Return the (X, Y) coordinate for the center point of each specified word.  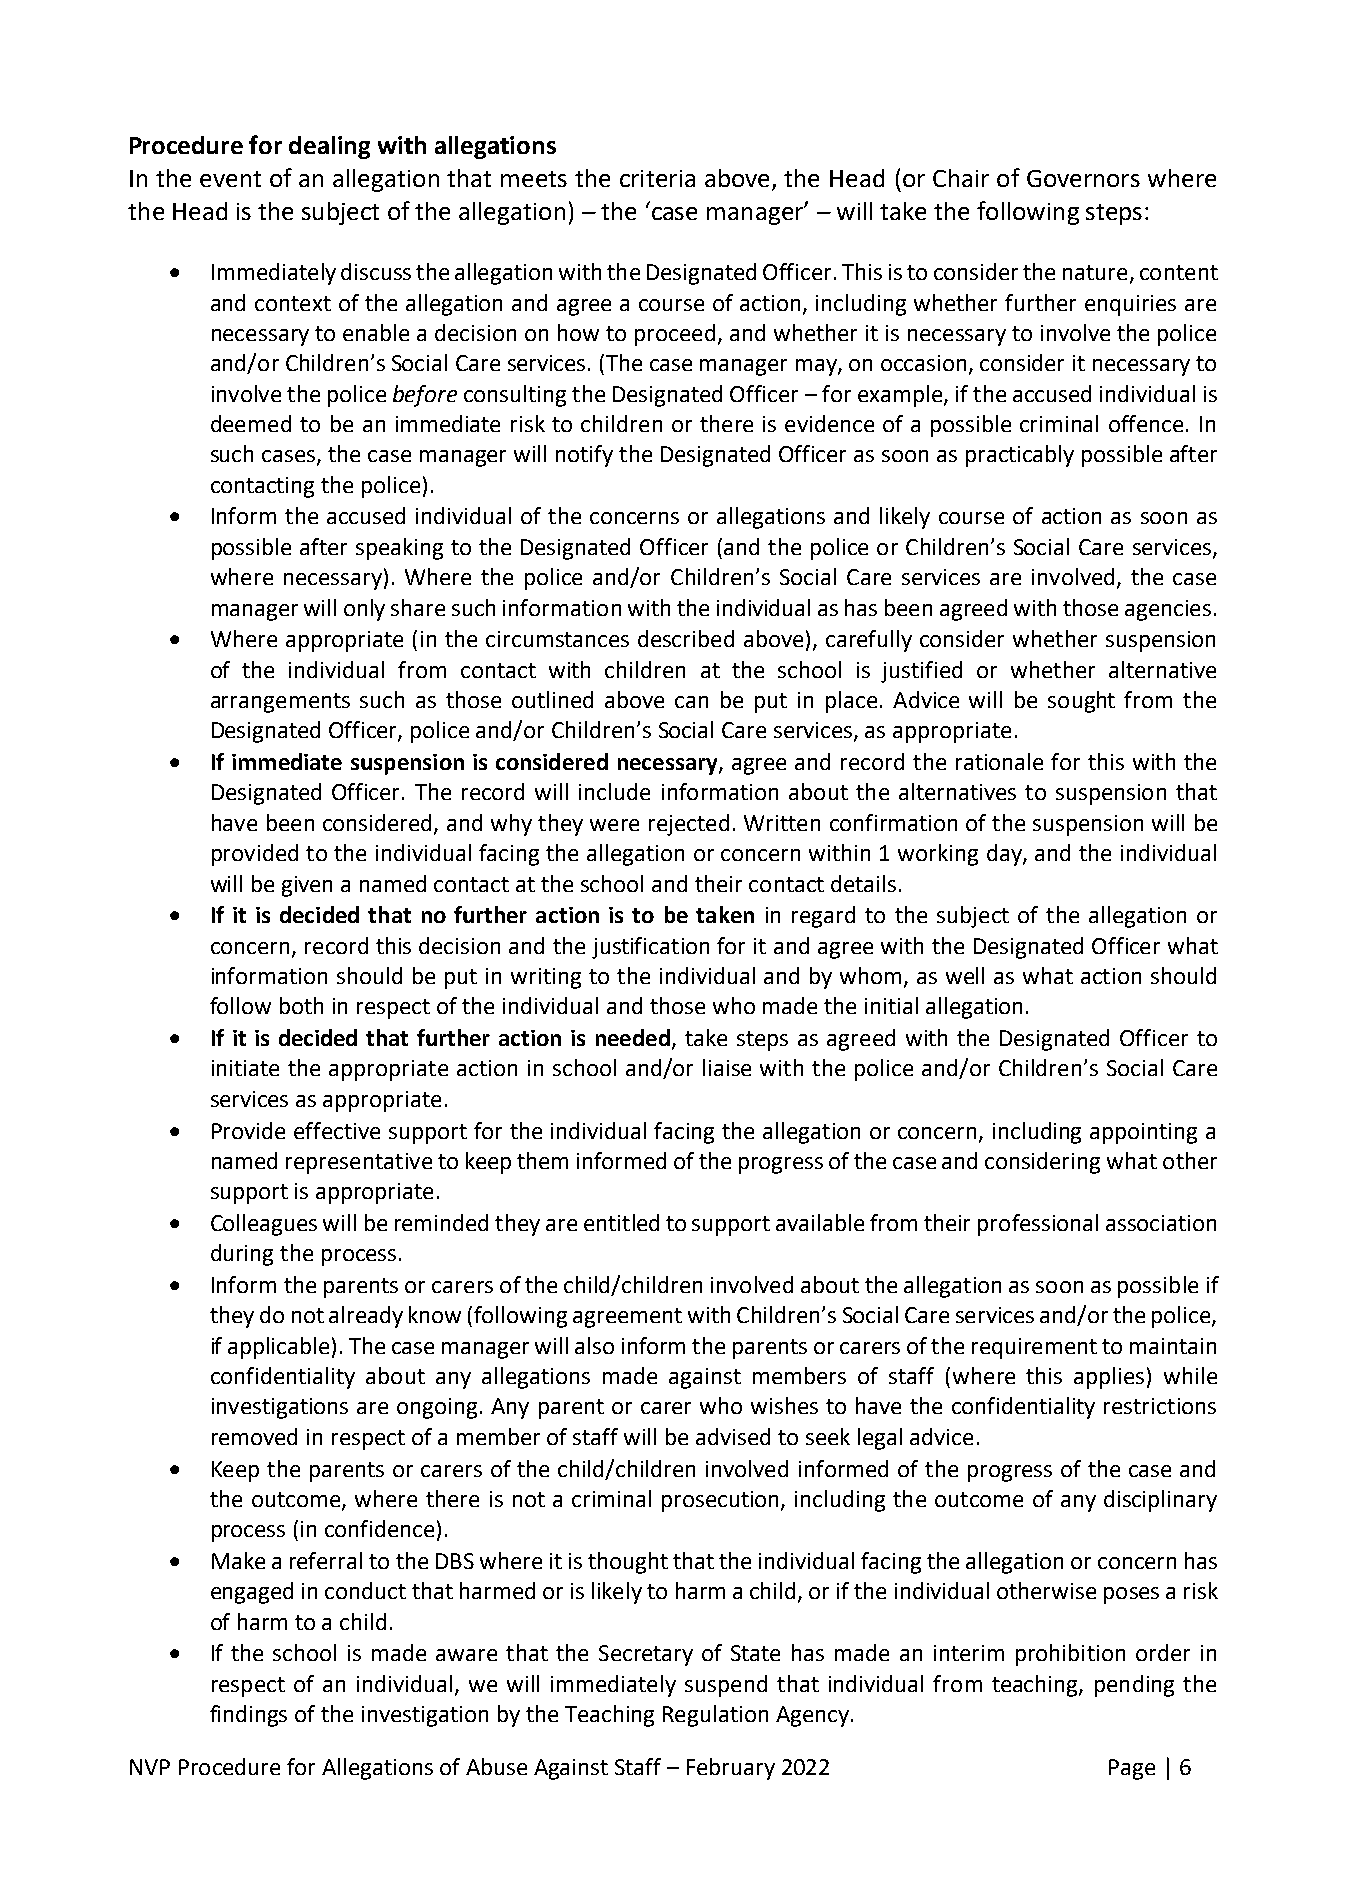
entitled (621, 1222)
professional (1038, 1225)
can (691, 702)
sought (1081, 702)
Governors (1083, 178)
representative (359, 1163)
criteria (657, 178)
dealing (329, 147)
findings (248, 1716)
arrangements (280, 703)
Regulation (715, 1716)
